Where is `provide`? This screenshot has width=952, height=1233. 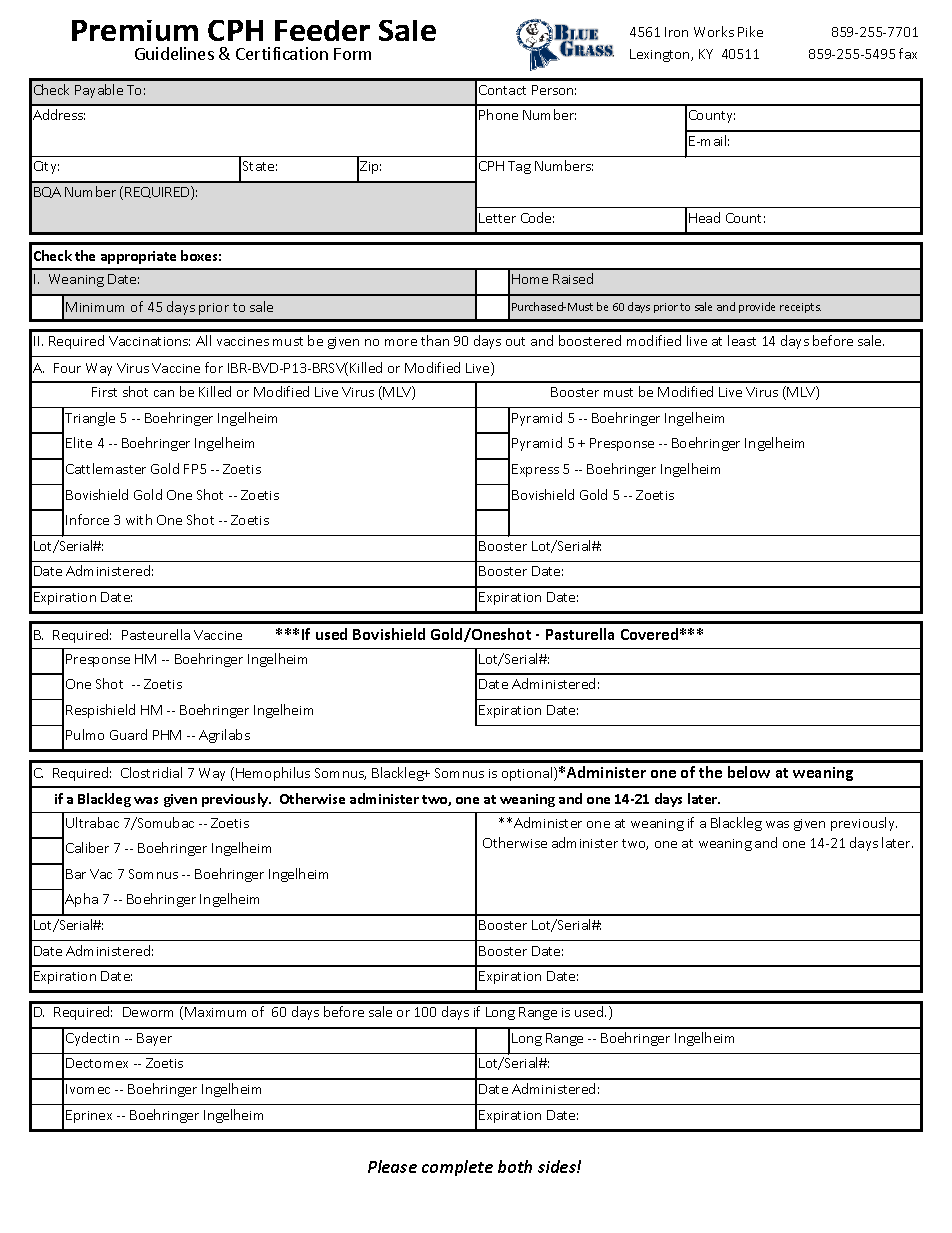 provide is located at coordinates (757, 307).
